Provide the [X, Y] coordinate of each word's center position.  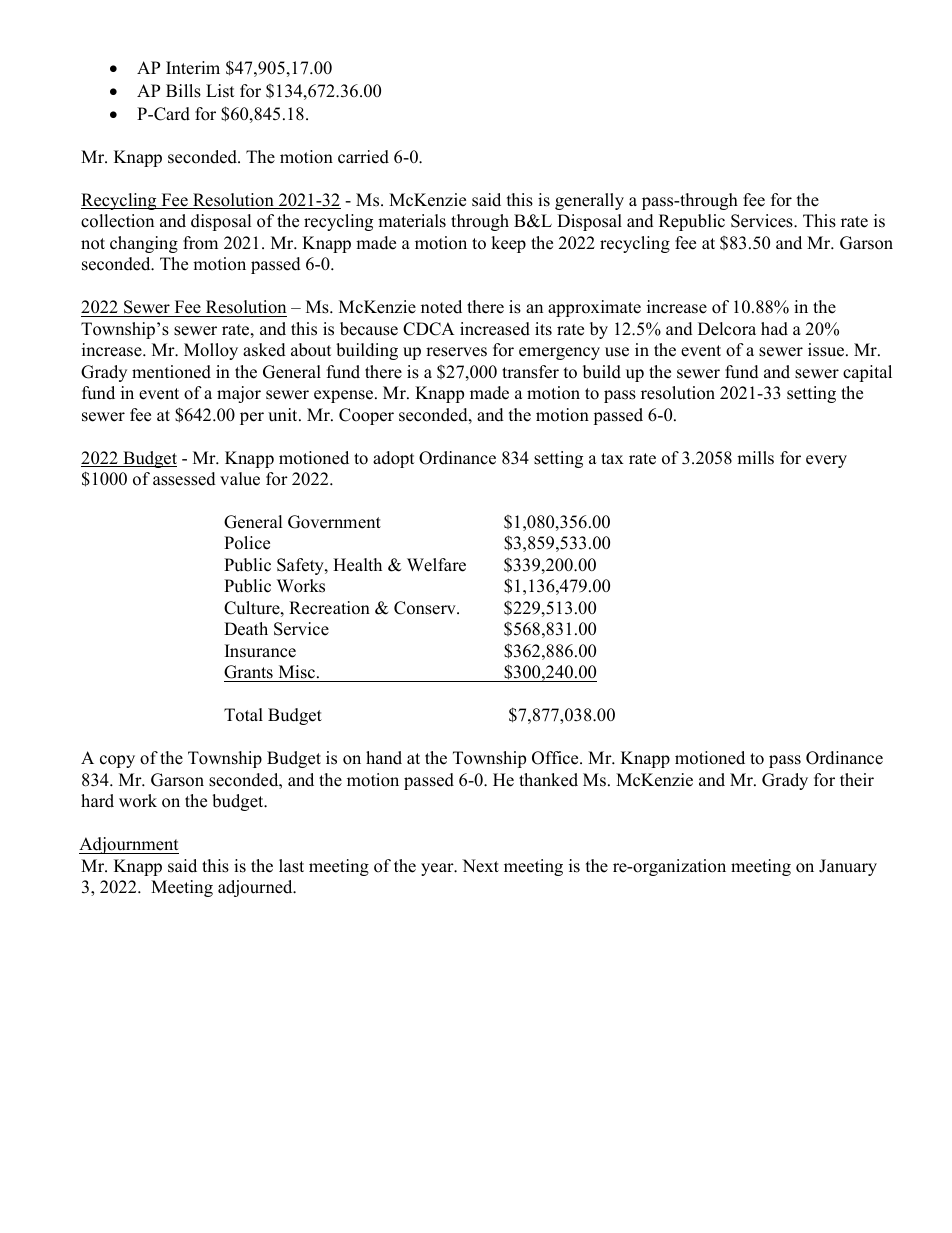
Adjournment [129, 845]
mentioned [171, 372]
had [774, 329]
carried [363, 157]
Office [556, 758]
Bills [183, 91]
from [200, 243]
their [857, 780]
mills [755, 458]
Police [247, 543]
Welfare [436, 565]
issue [827, 350]
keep [508, 244]
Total [243, 715]
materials [412, 221]
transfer [530, 372]
